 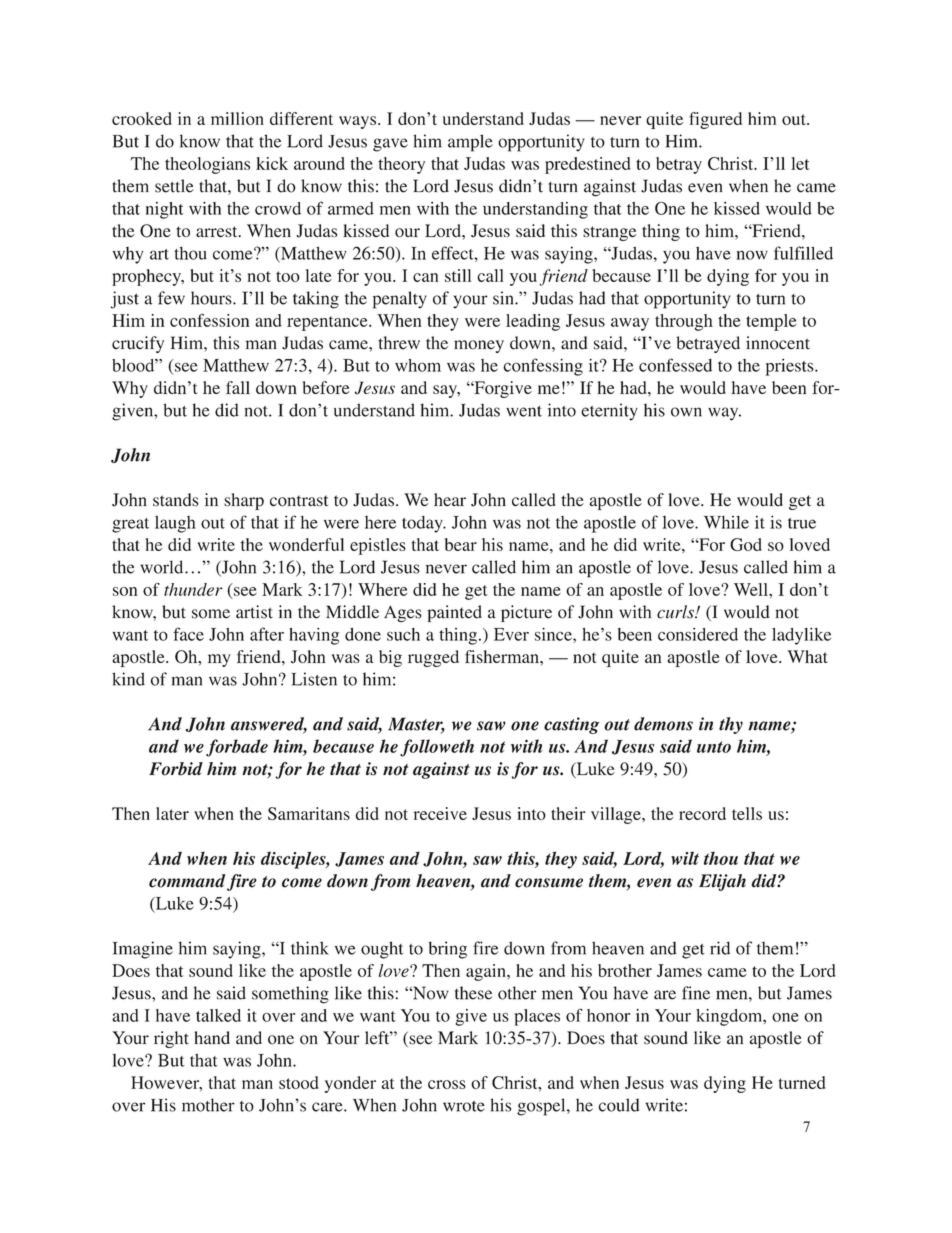 I want to click on theologians, so click(x=207, y=165).
